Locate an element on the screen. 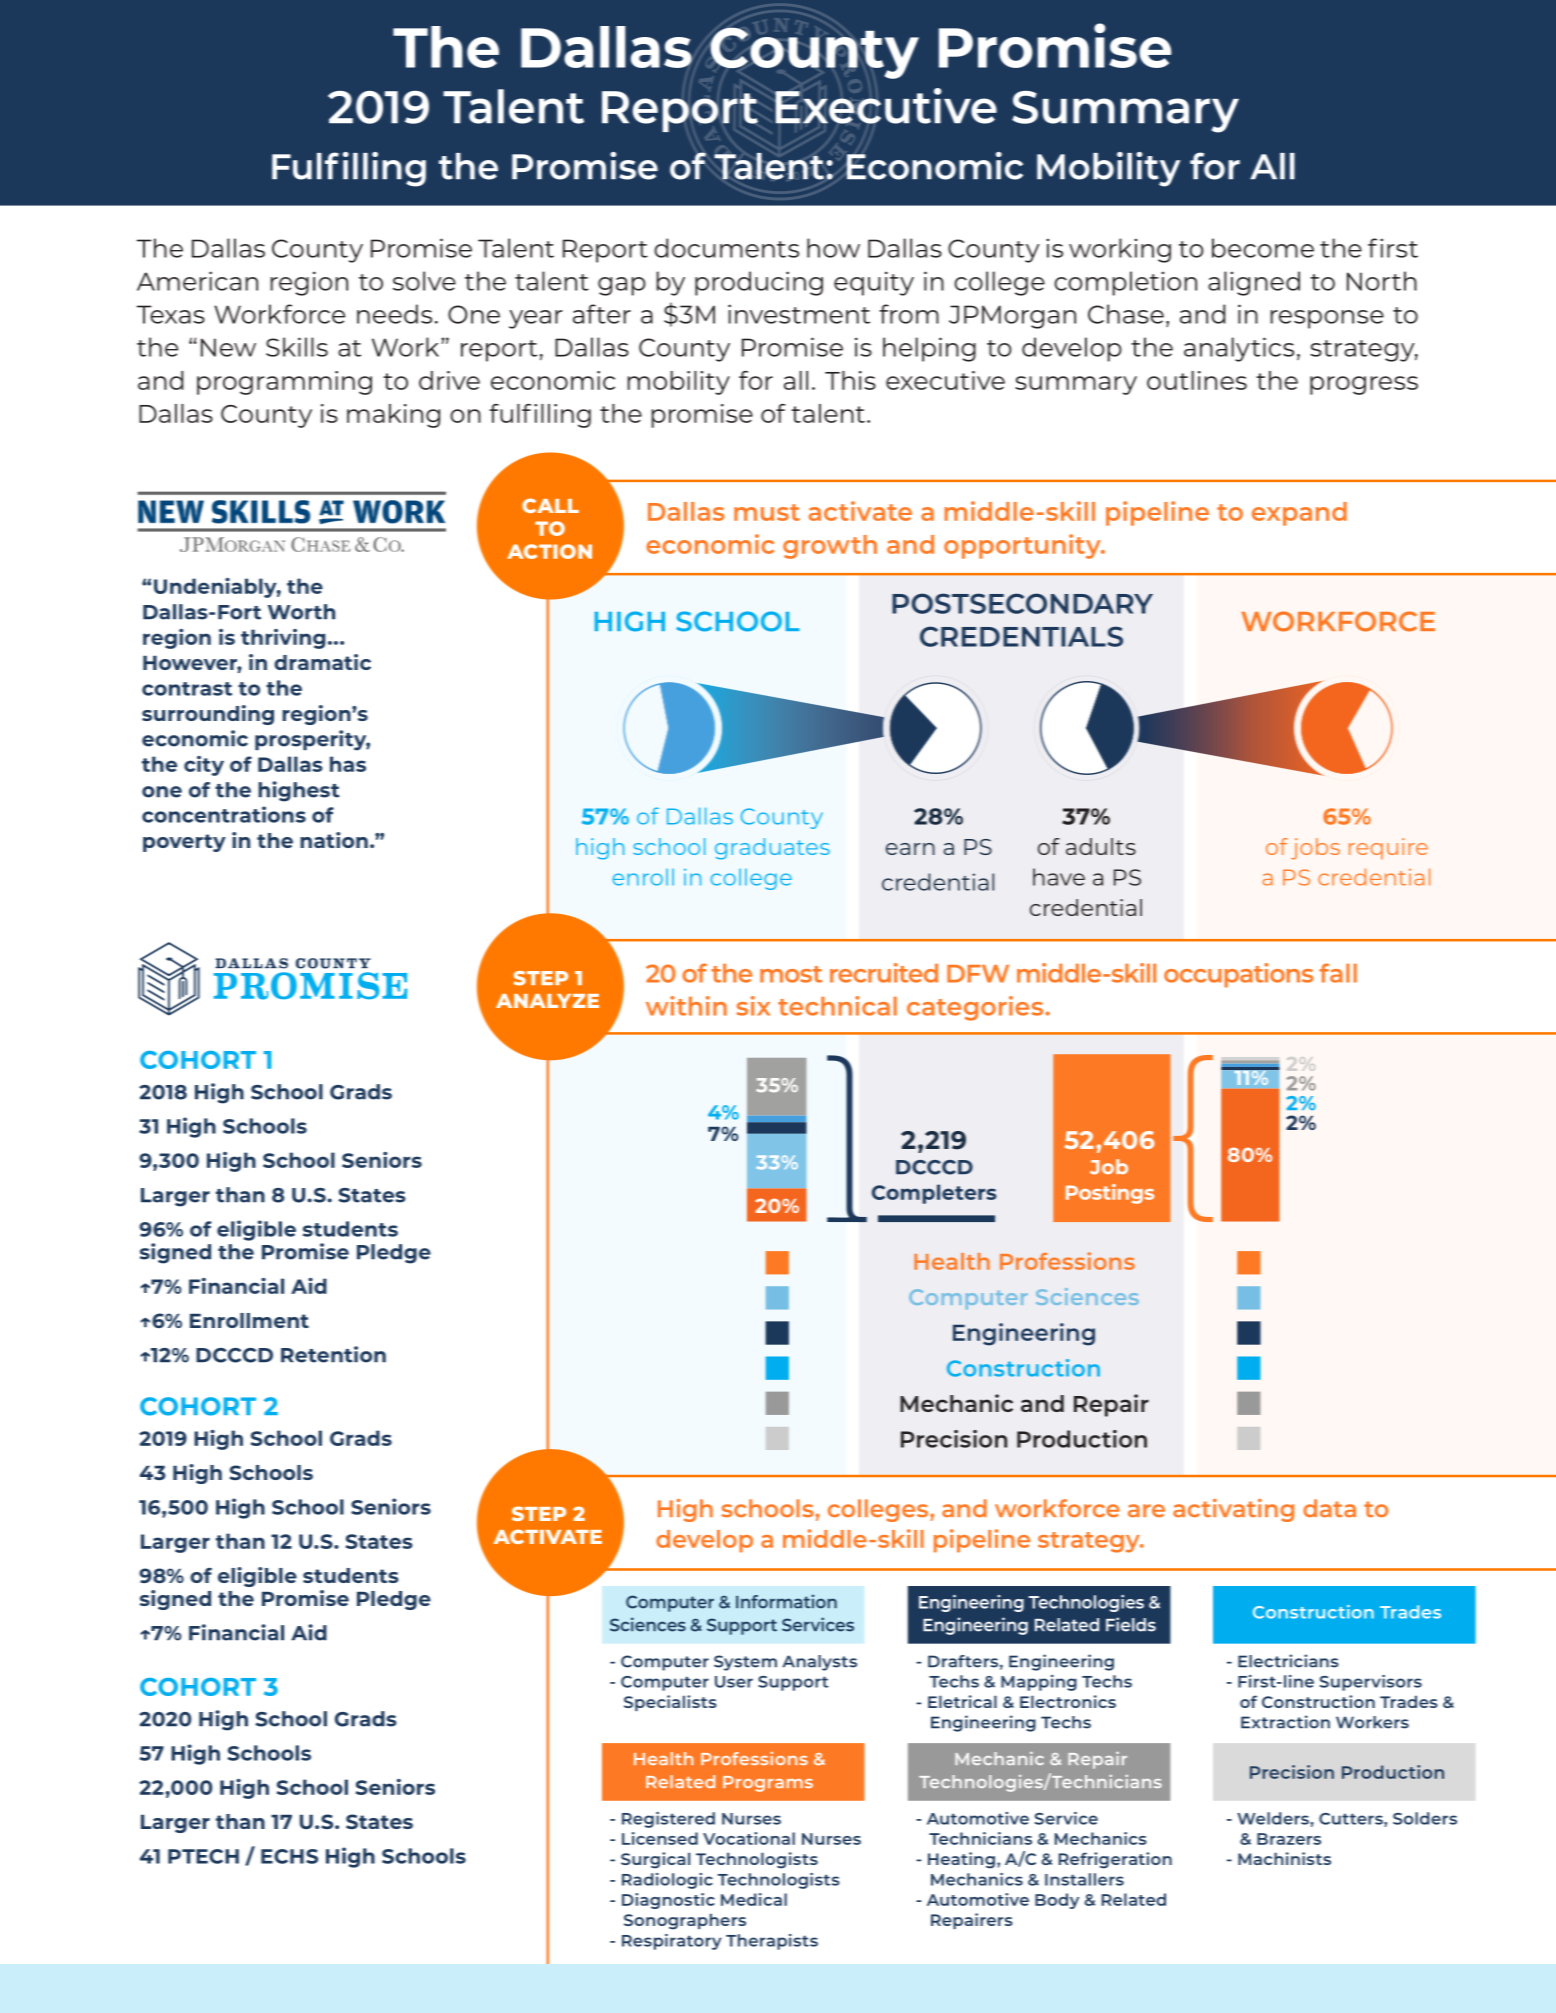  graduates is located at coordinates (772, 849).
